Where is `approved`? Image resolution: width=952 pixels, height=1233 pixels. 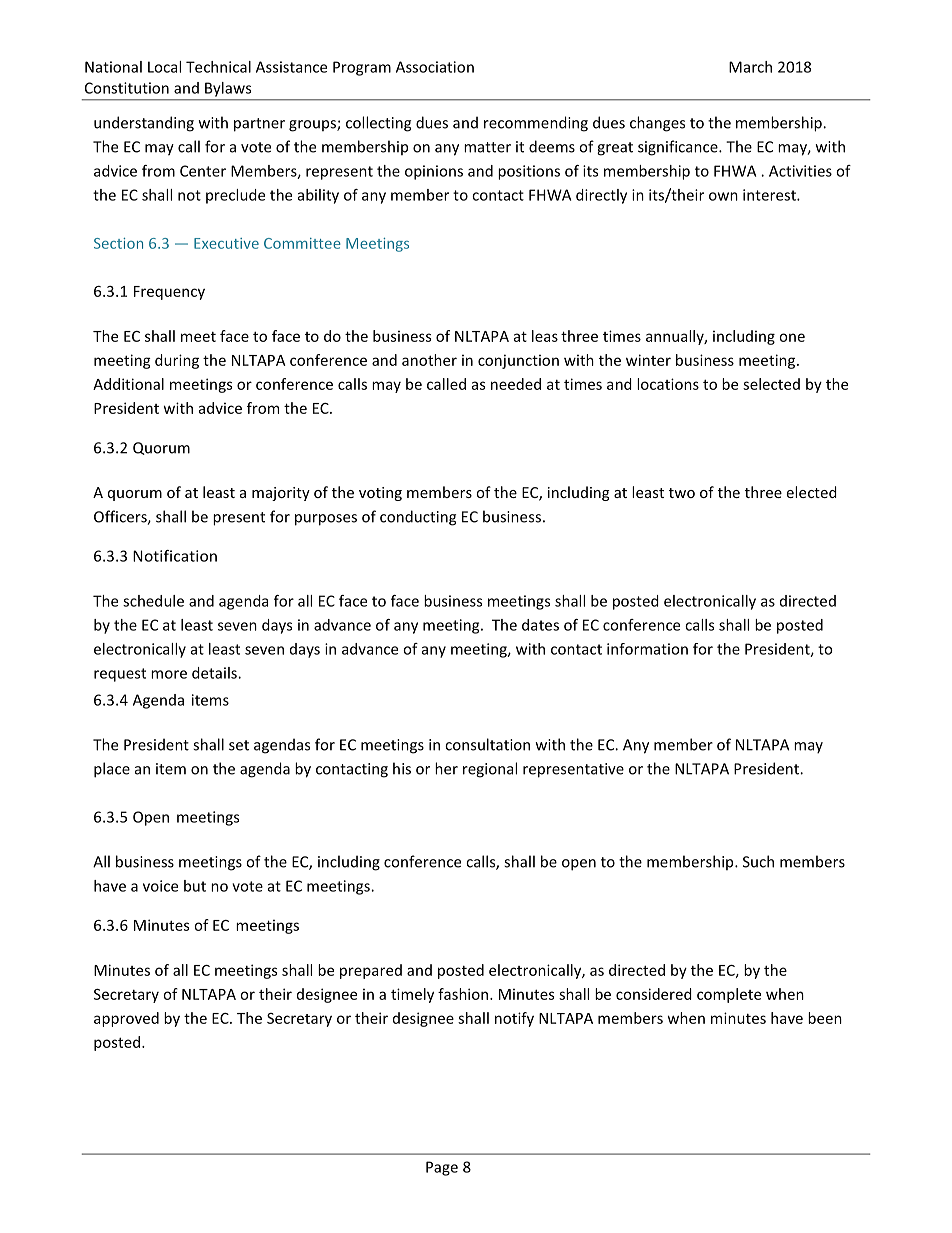
approved is located at coordinates (126, 1019).
